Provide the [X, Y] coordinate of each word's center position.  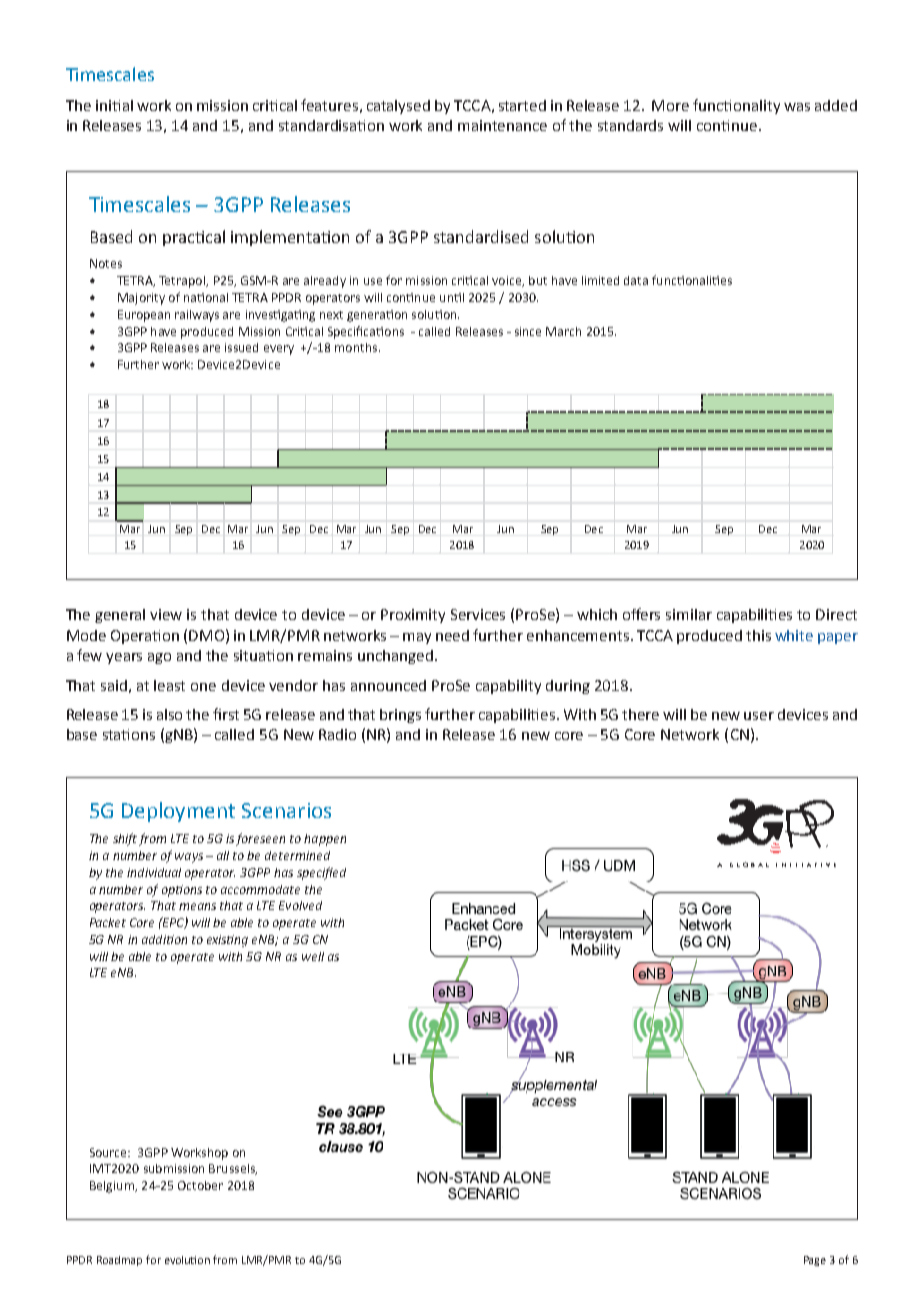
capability [508, 687]
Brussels [233, 1169]
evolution [187, 1260]
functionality [736, 106]
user [759, 716]
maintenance [502, 125]
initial [114, 105]
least [169, 685]
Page [815, 1261]
